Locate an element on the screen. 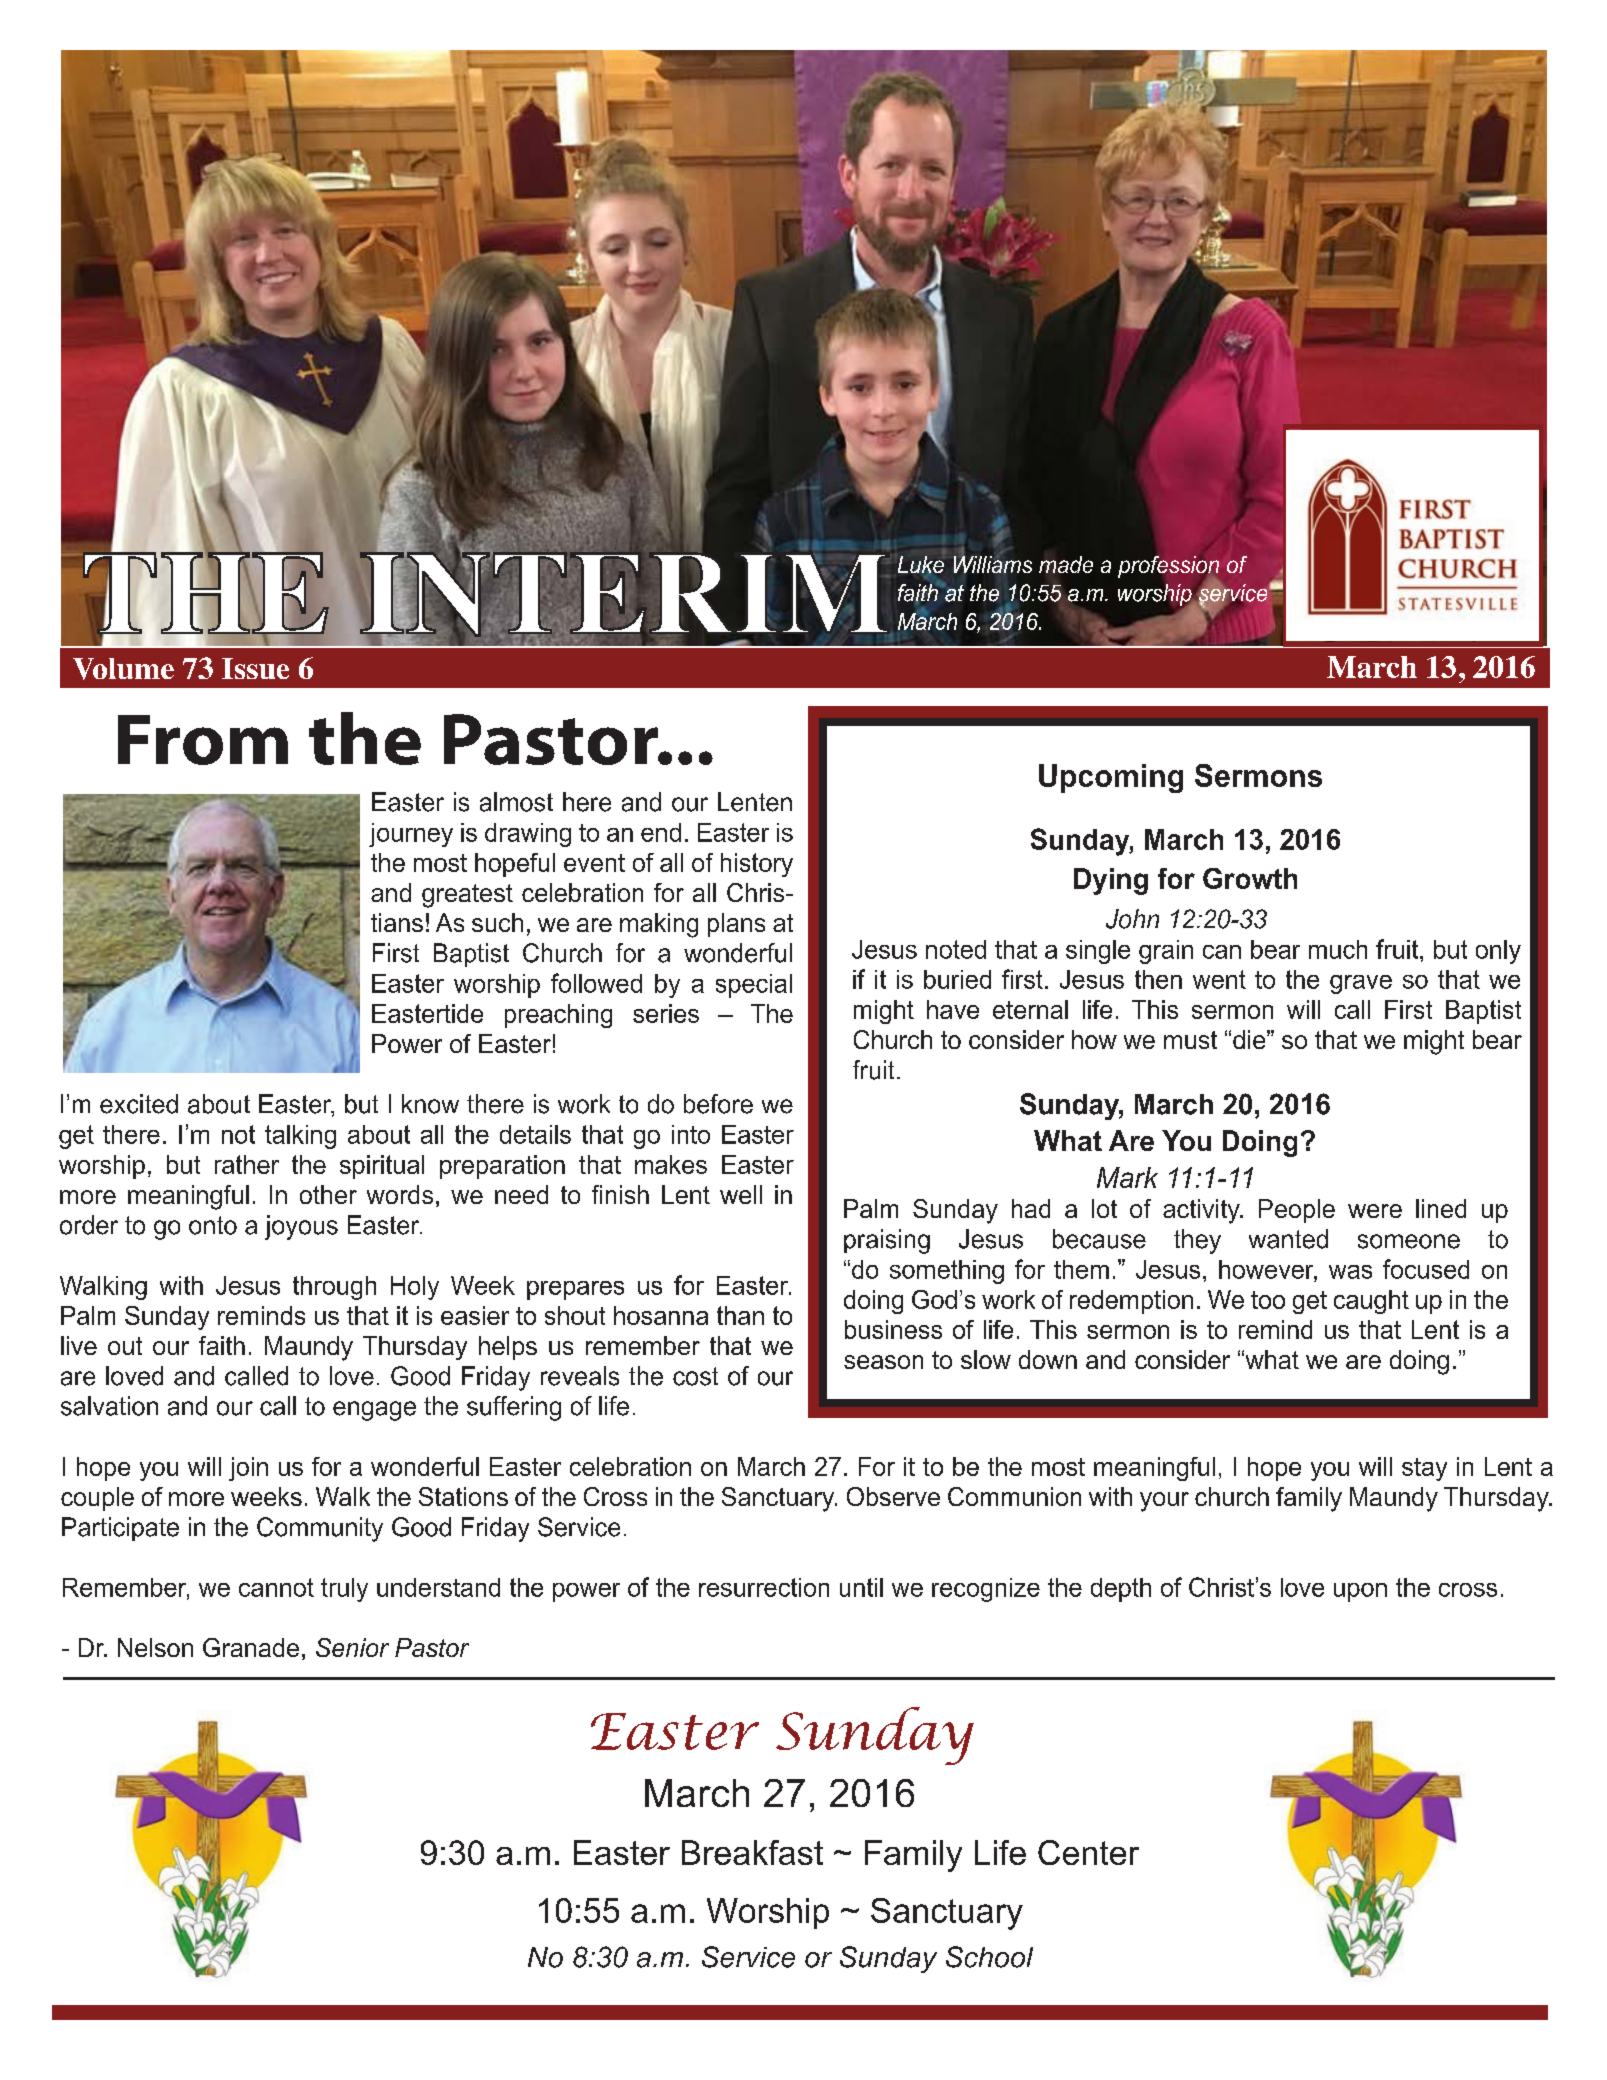 The height and width of the screenshot is (2080, 1607). stay is located at coordinates (1424, 1469).
